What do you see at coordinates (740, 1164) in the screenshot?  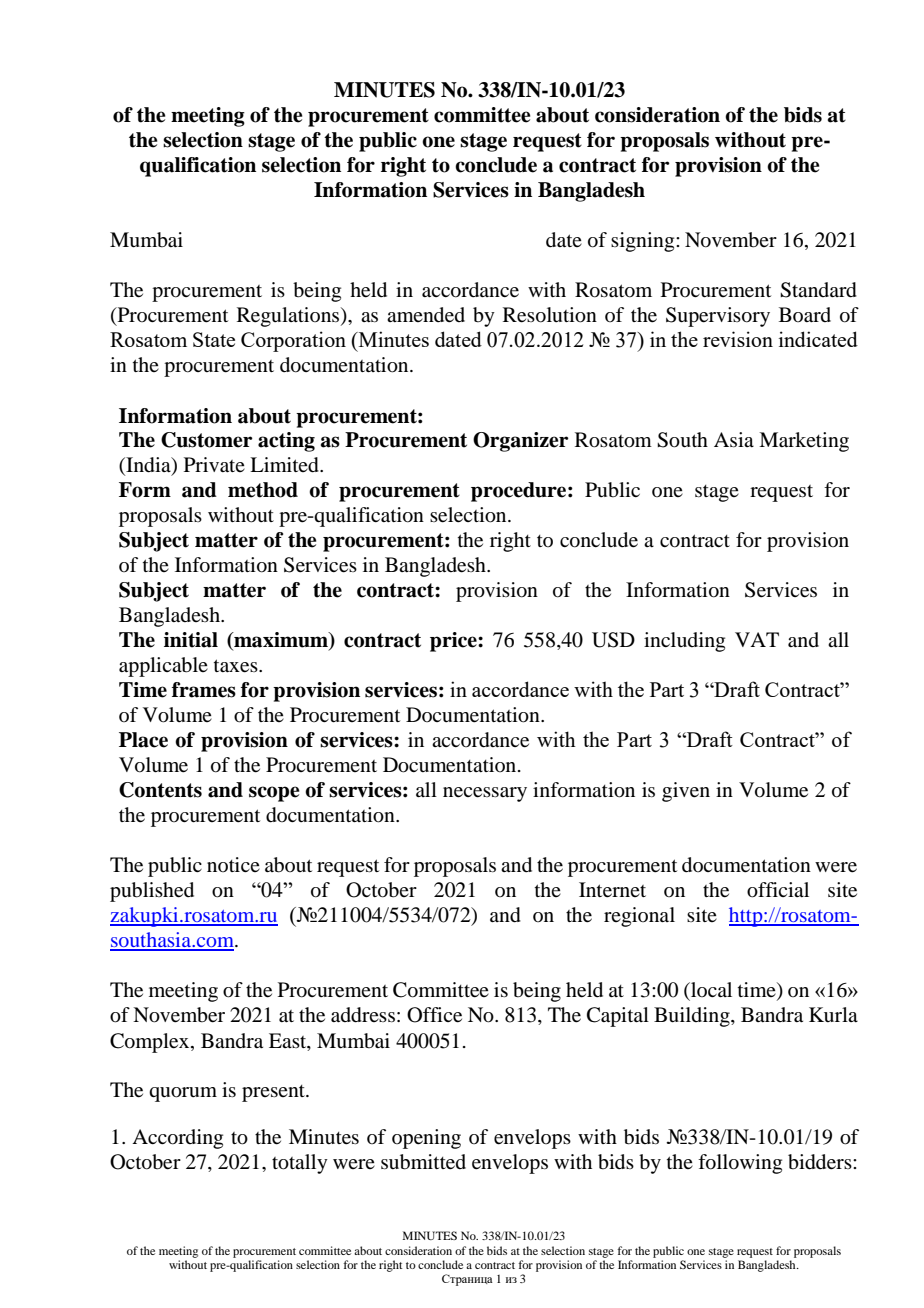 I see `following` at bounding box center [740, 1164].
